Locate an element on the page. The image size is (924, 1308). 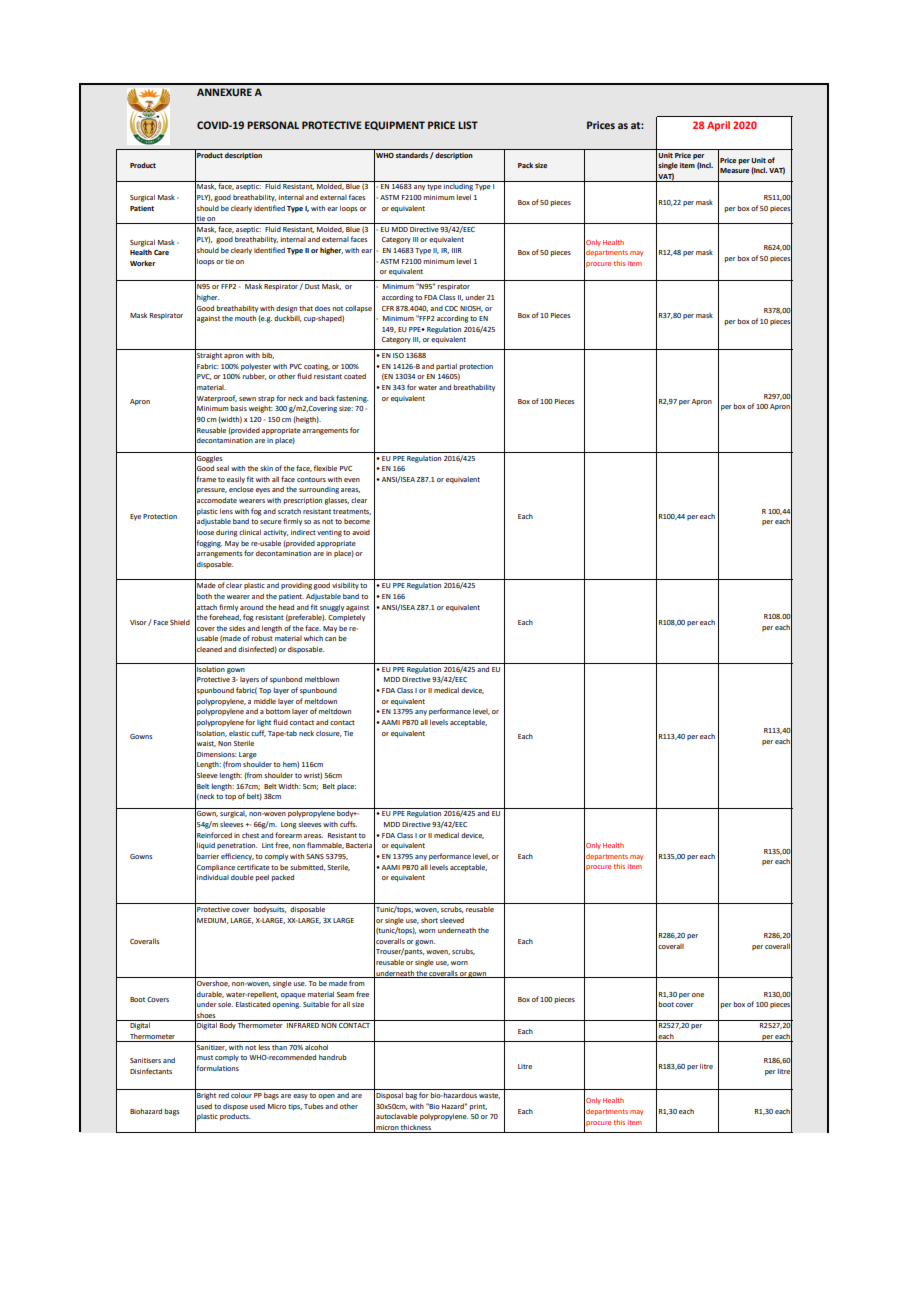
even is located at coordinates (352, 480).
